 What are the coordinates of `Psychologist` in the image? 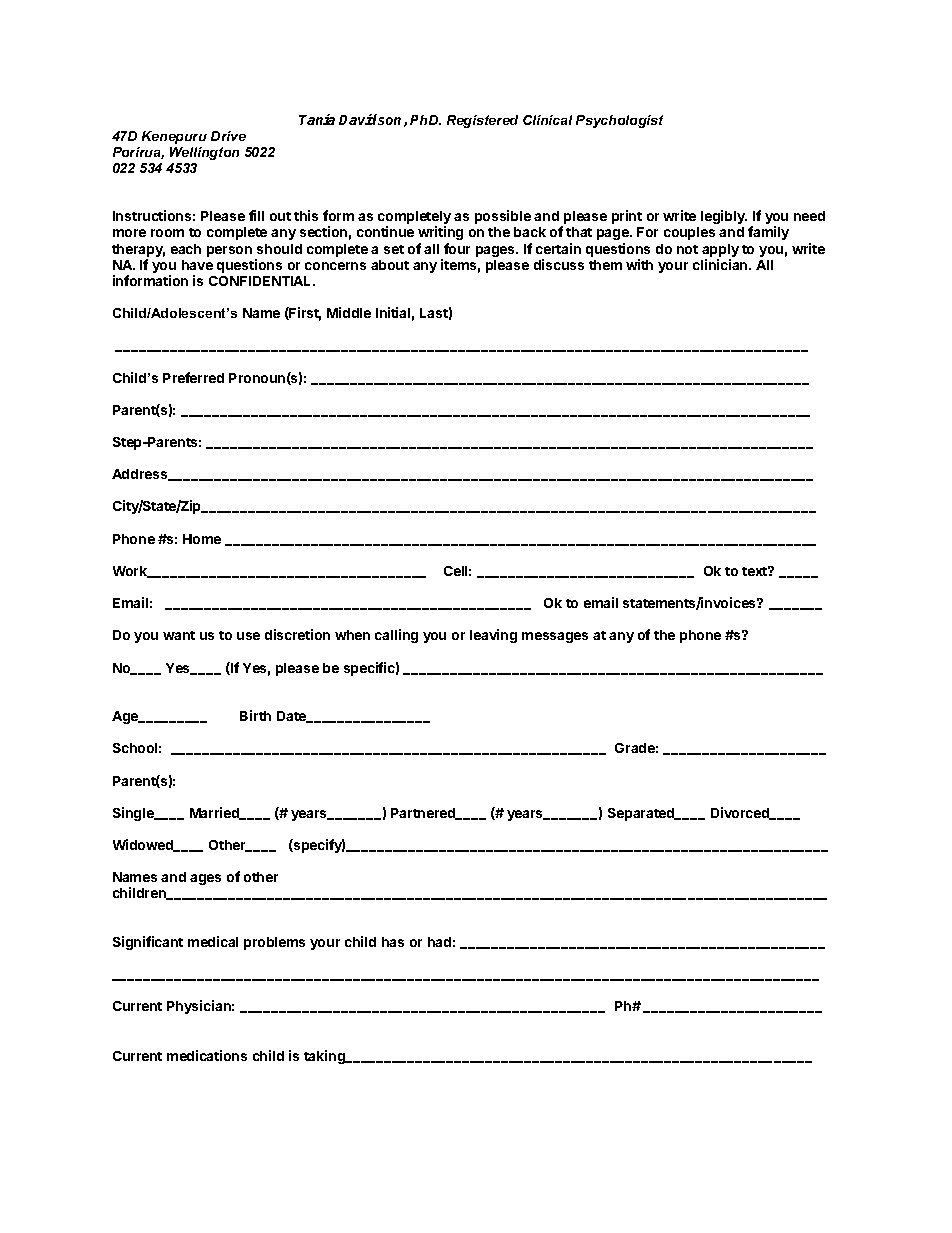 It's located at (619, 121).
